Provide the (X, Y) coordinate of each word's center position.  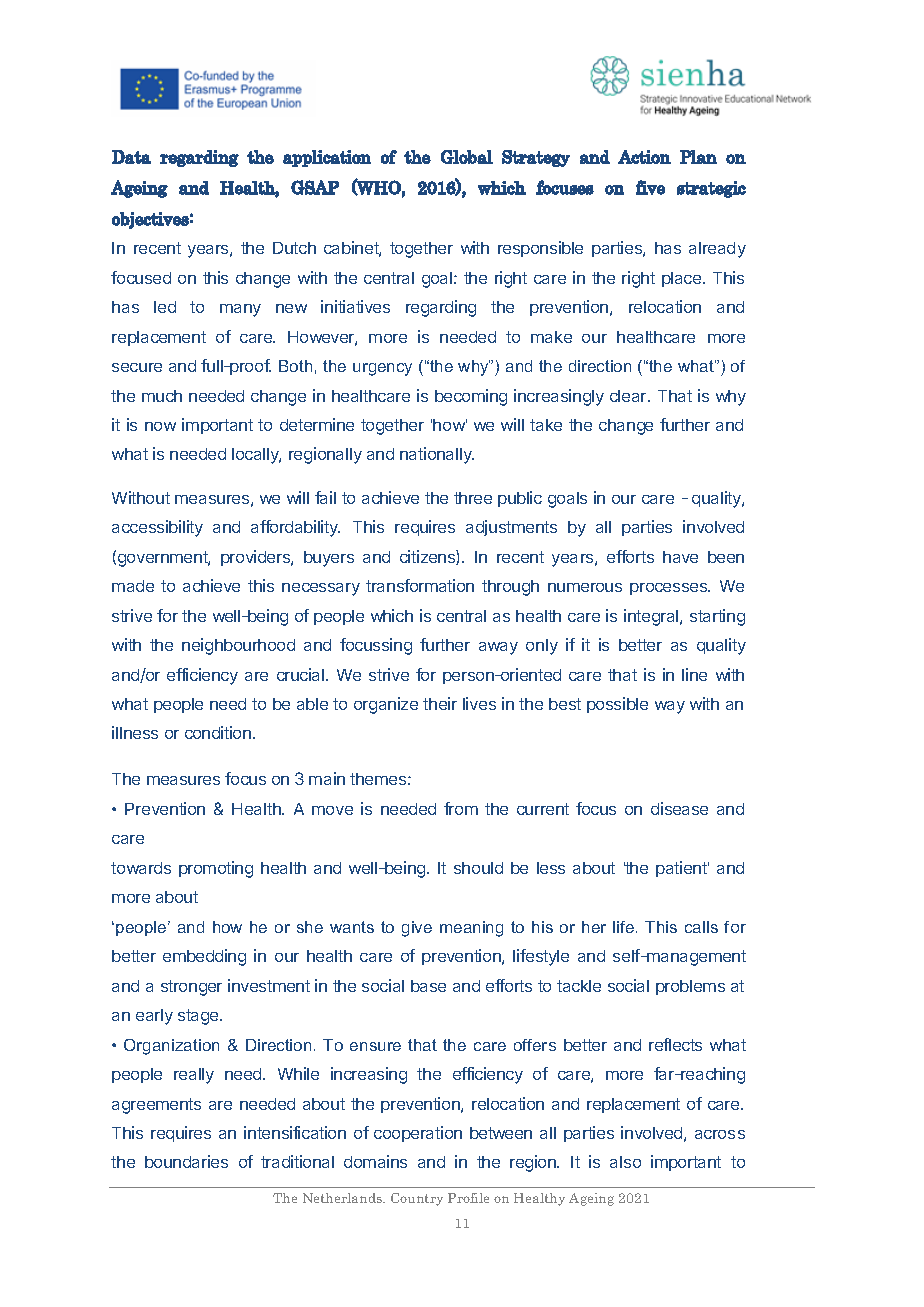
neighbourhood (238, 646)
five (650, 187)
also (625, 1162)
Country (417, 1199)
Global (467, 157)
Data (131, 157)
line (694, 674)
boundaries (186, 1161)
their (440, 703)
